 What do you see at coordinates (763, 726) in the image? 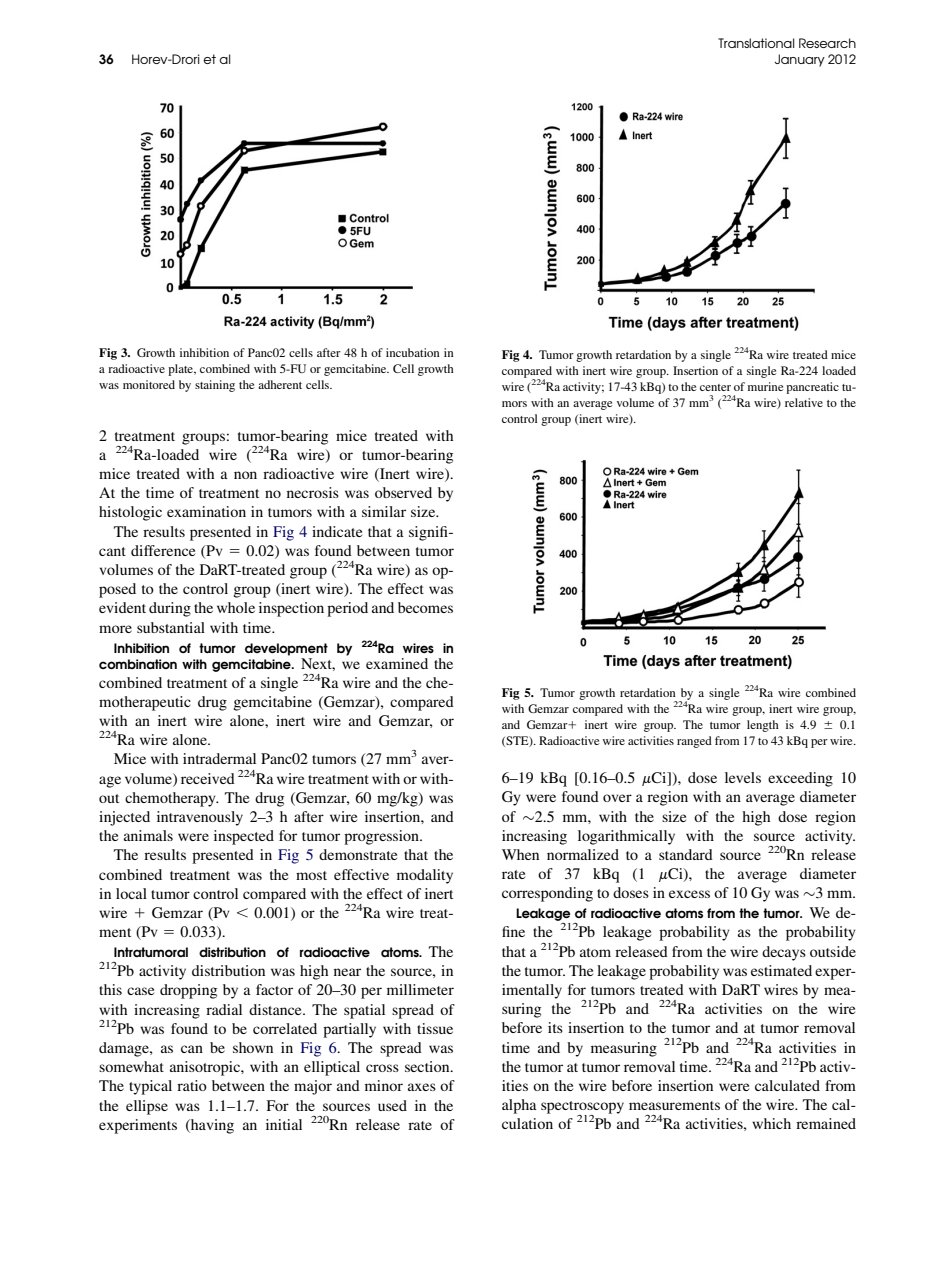
I see `length` at bounding box center [763, 726].
